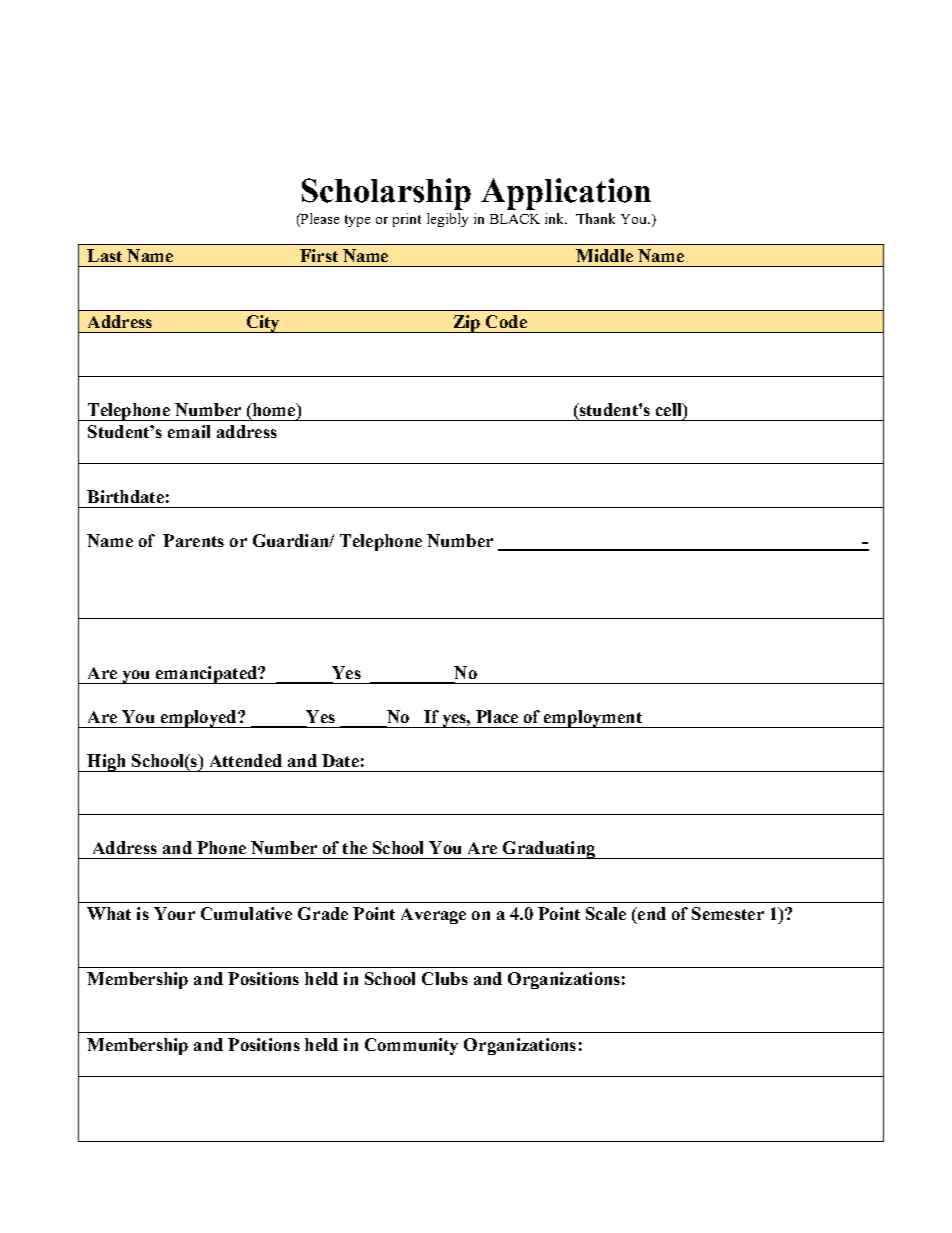  What do you see at coordinates (174, 913) in the screenshot?
I see `Your` at bounding box center [174, 913].
